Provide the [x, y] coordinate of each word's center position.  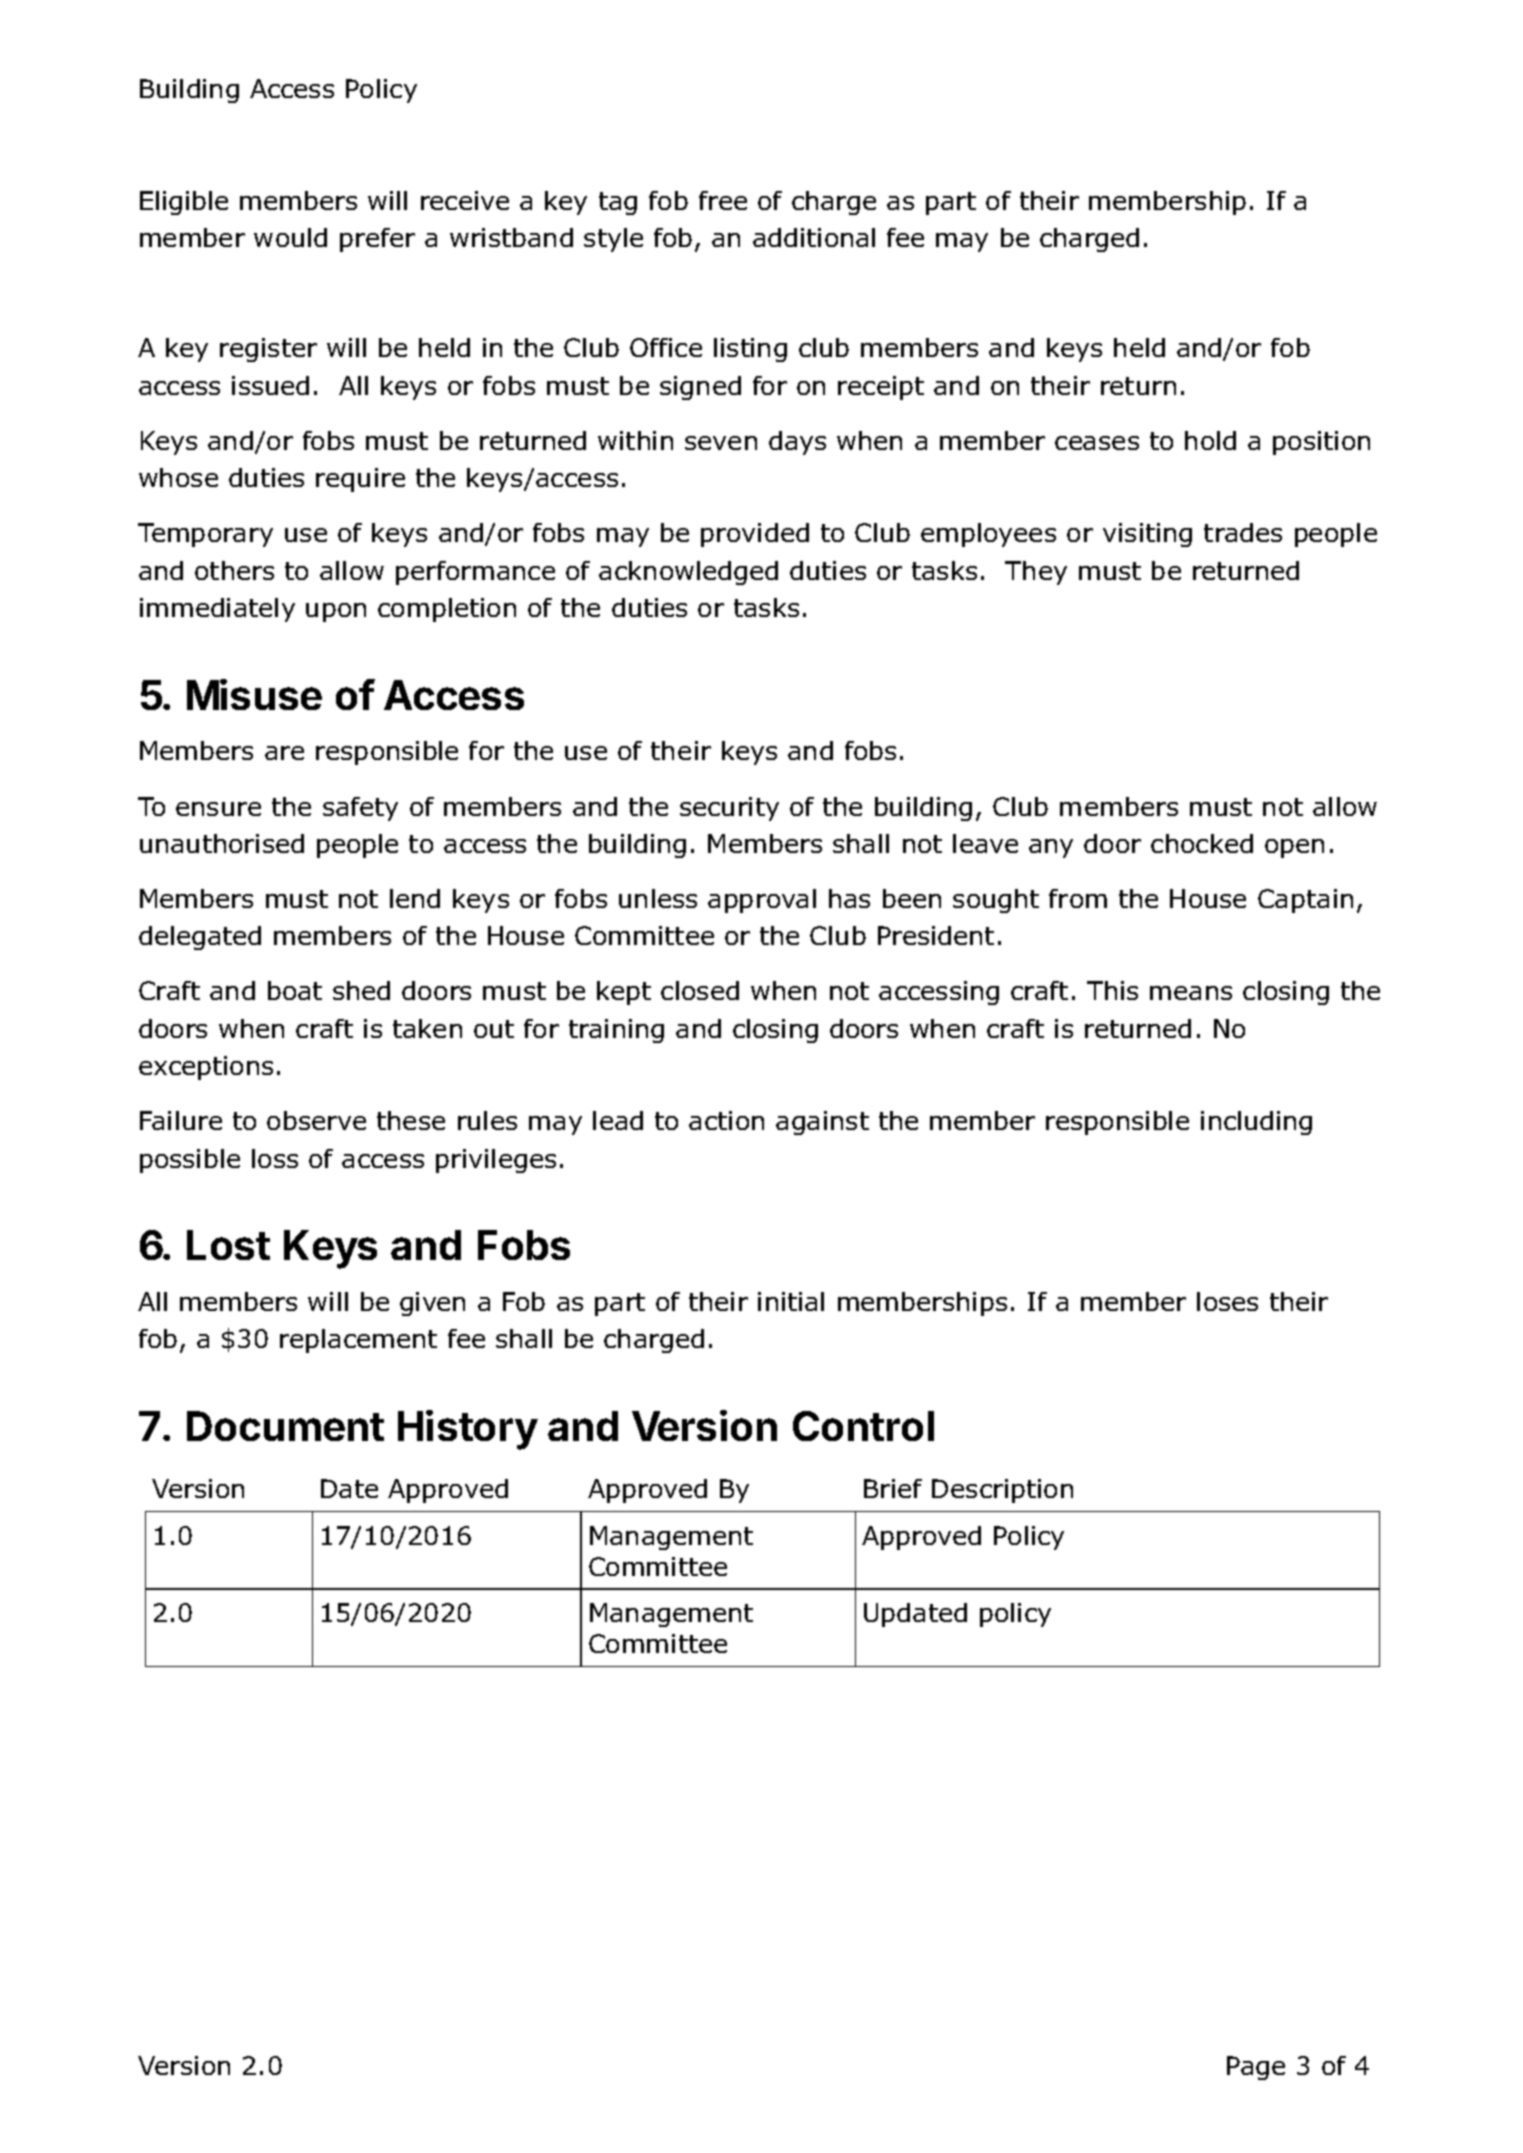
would [290, 237]
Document [285, 1426]
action [726, 1120]
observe [316, 1120]
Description [1002, 1491]
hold [1210, 440]
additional [814, 237]
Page [1256, 2068]
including [1256, 1123]
